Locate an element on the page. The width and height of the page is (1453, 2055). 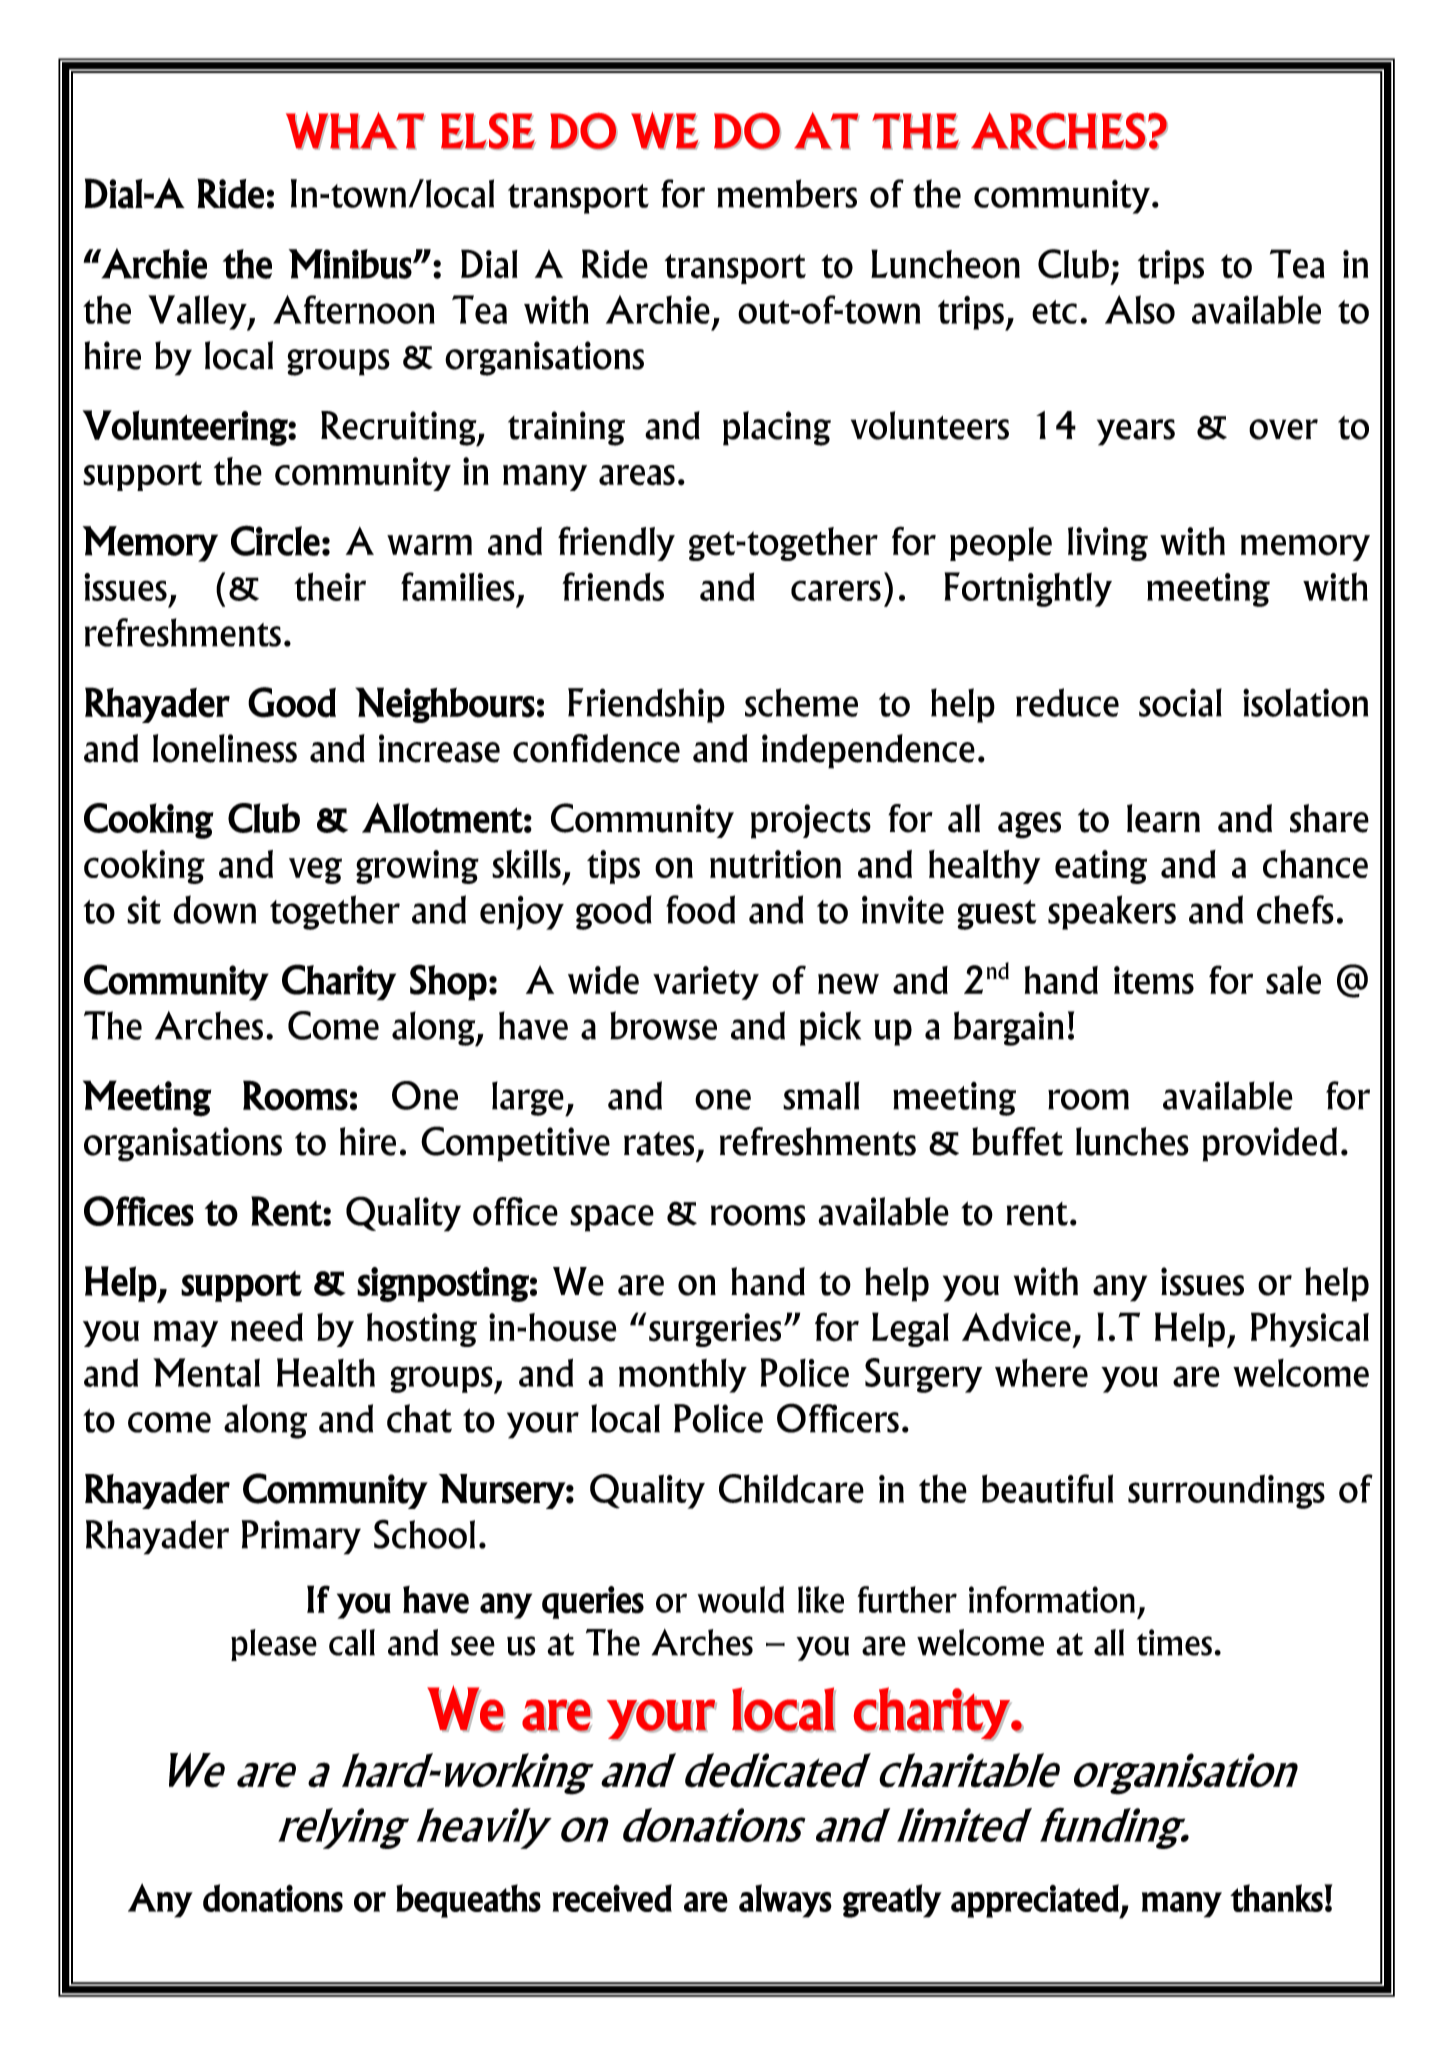
Also is located at coordinates (1140, 309).
